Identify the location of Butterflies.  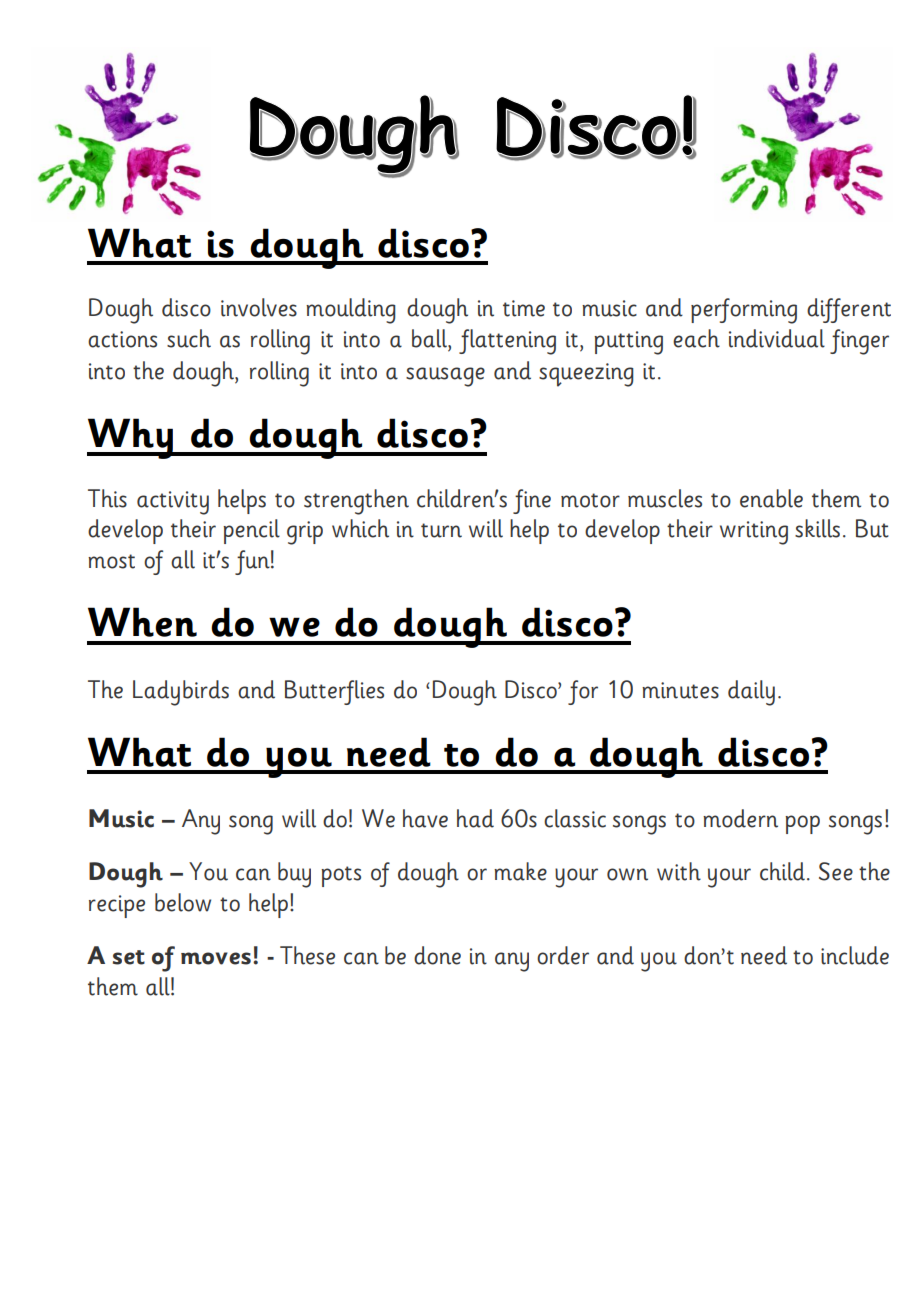
(334, 692).
